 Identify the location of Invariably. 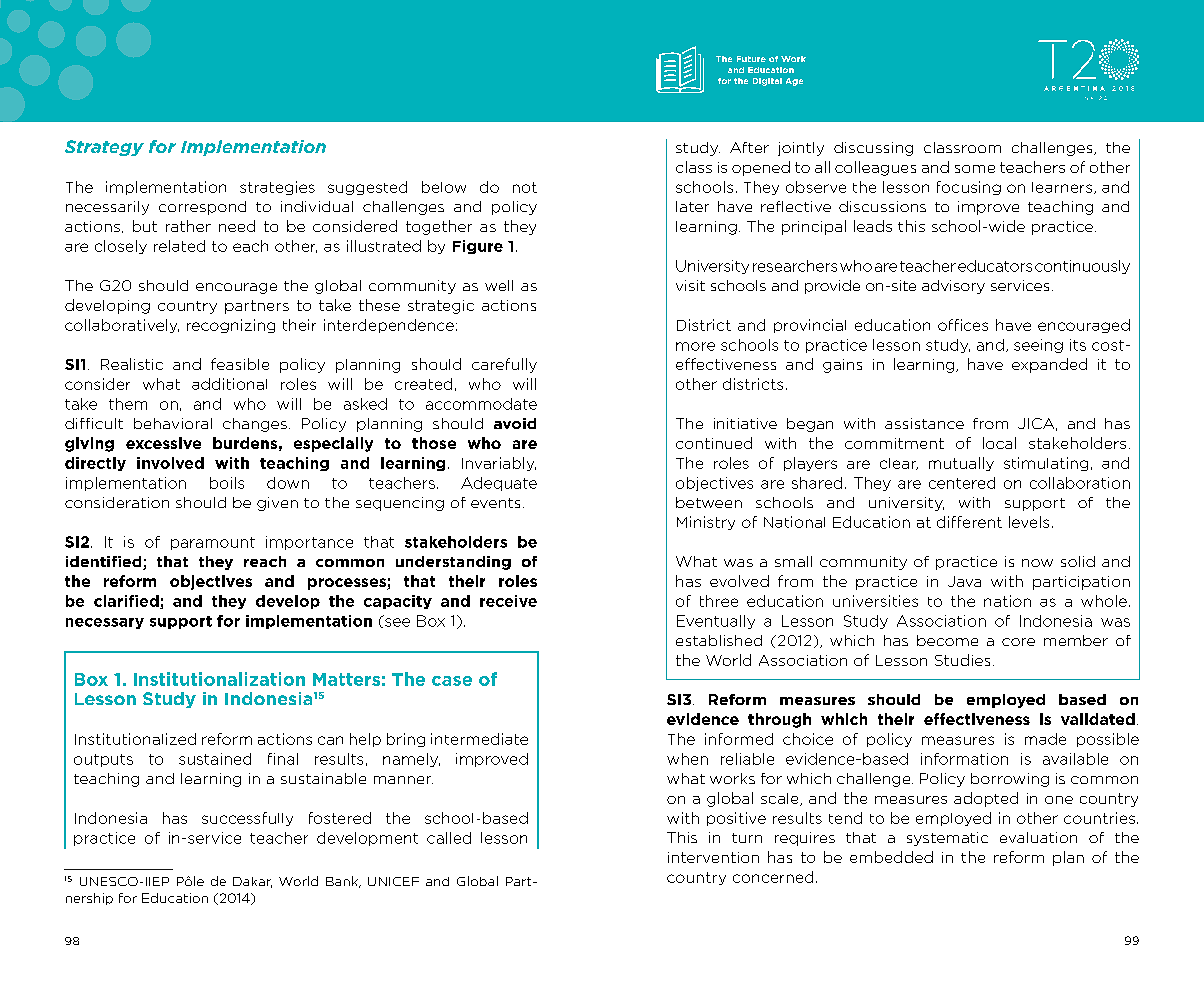
(499, 464).
